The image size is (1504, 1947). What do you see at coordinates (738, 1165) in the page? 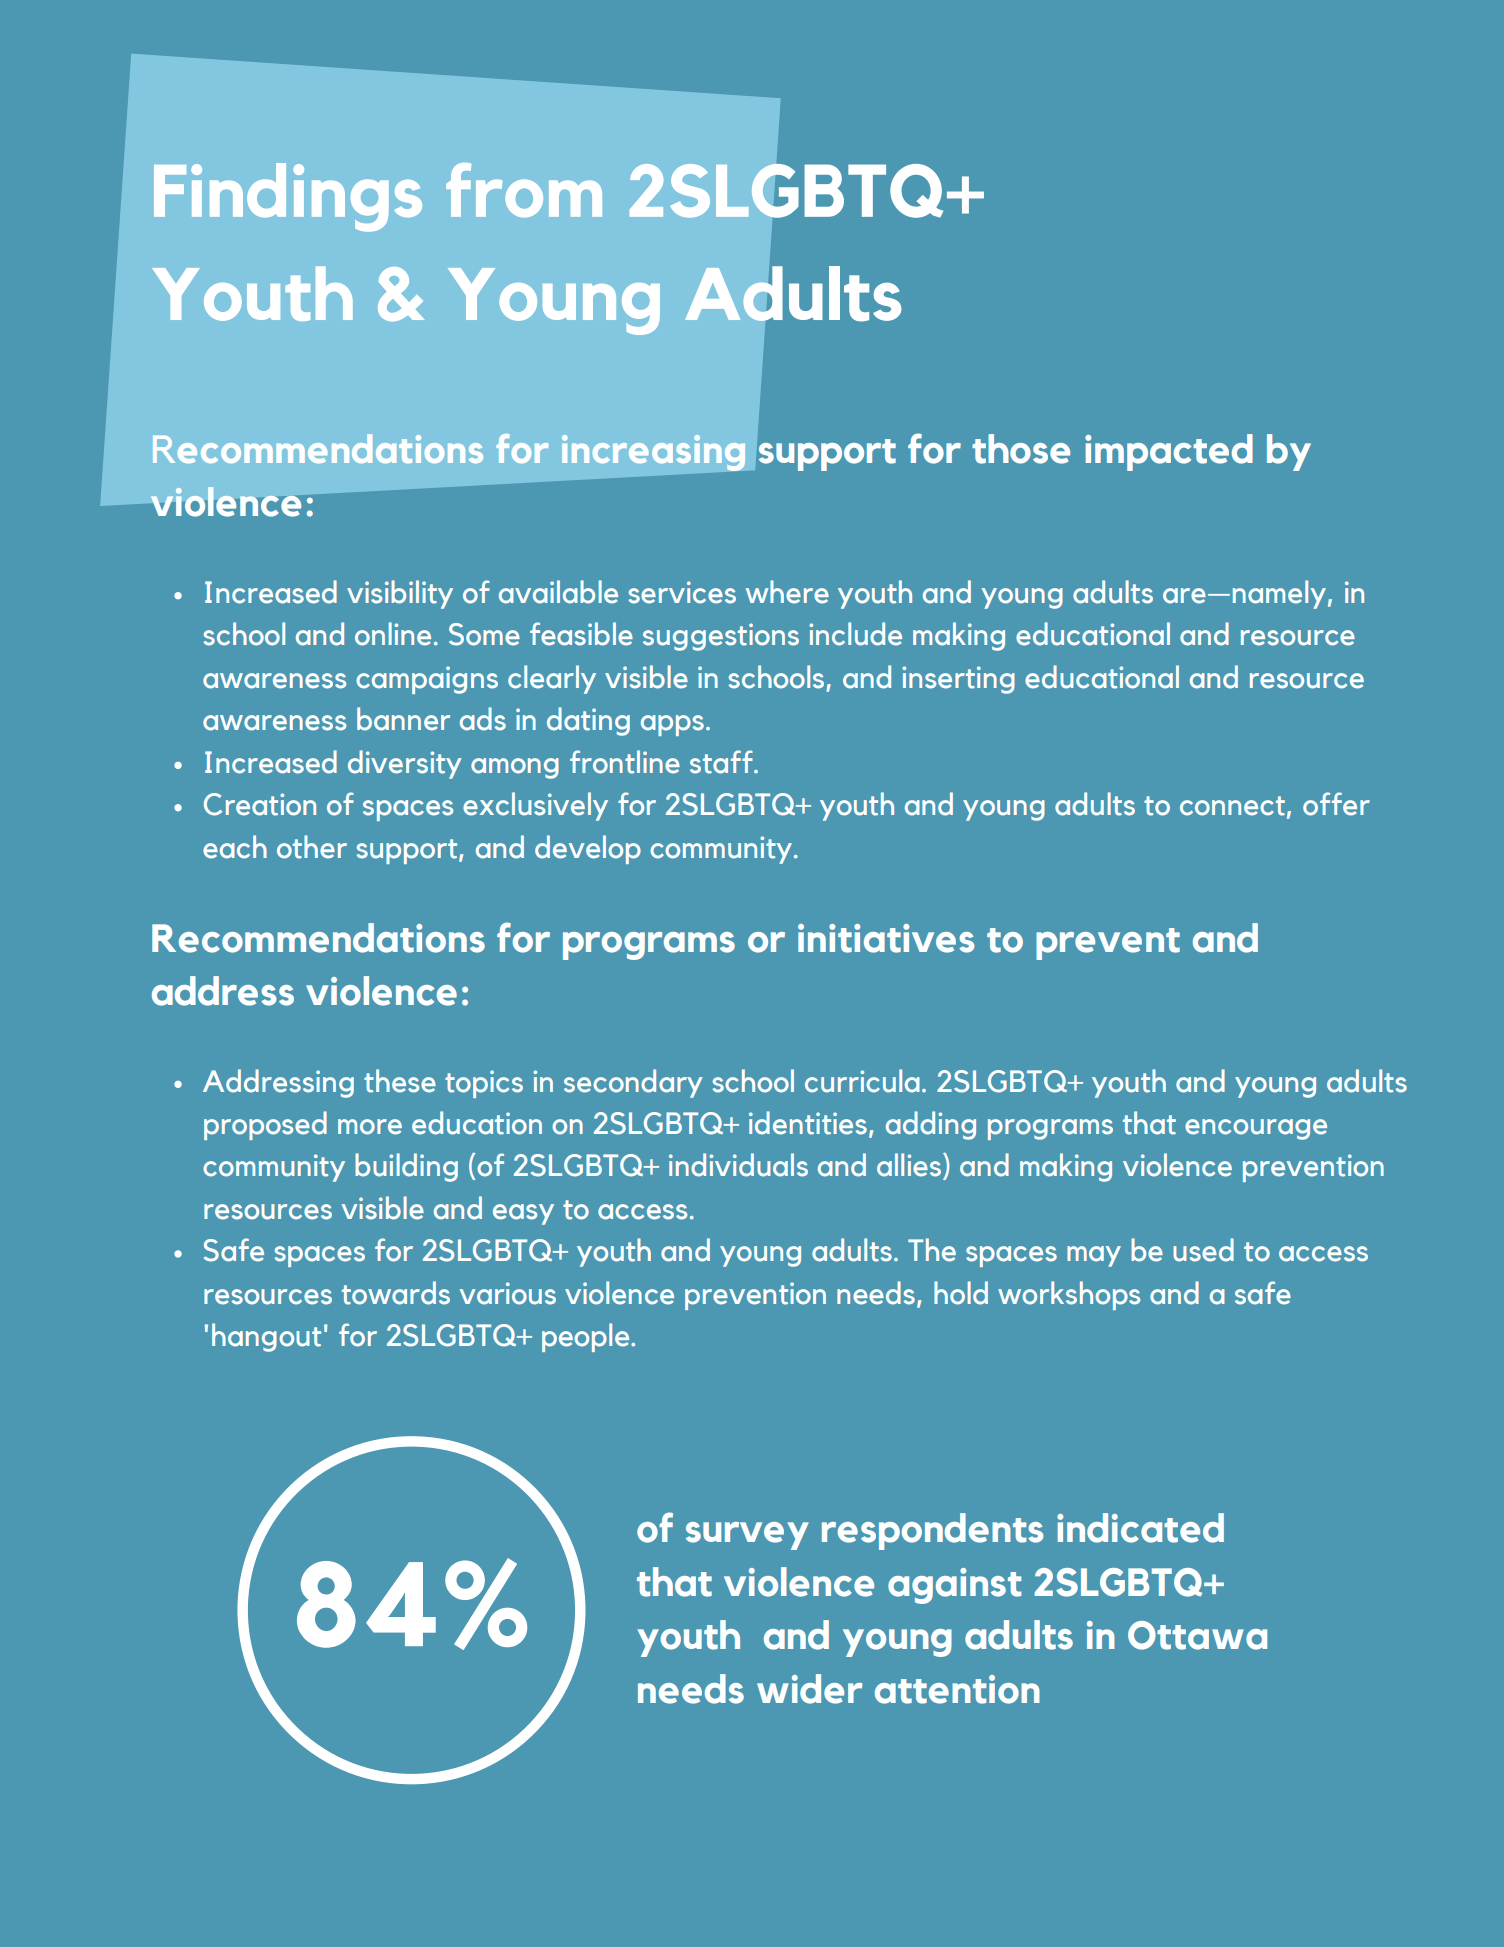
I see `individuals` at bounding box center [738, 1165].
